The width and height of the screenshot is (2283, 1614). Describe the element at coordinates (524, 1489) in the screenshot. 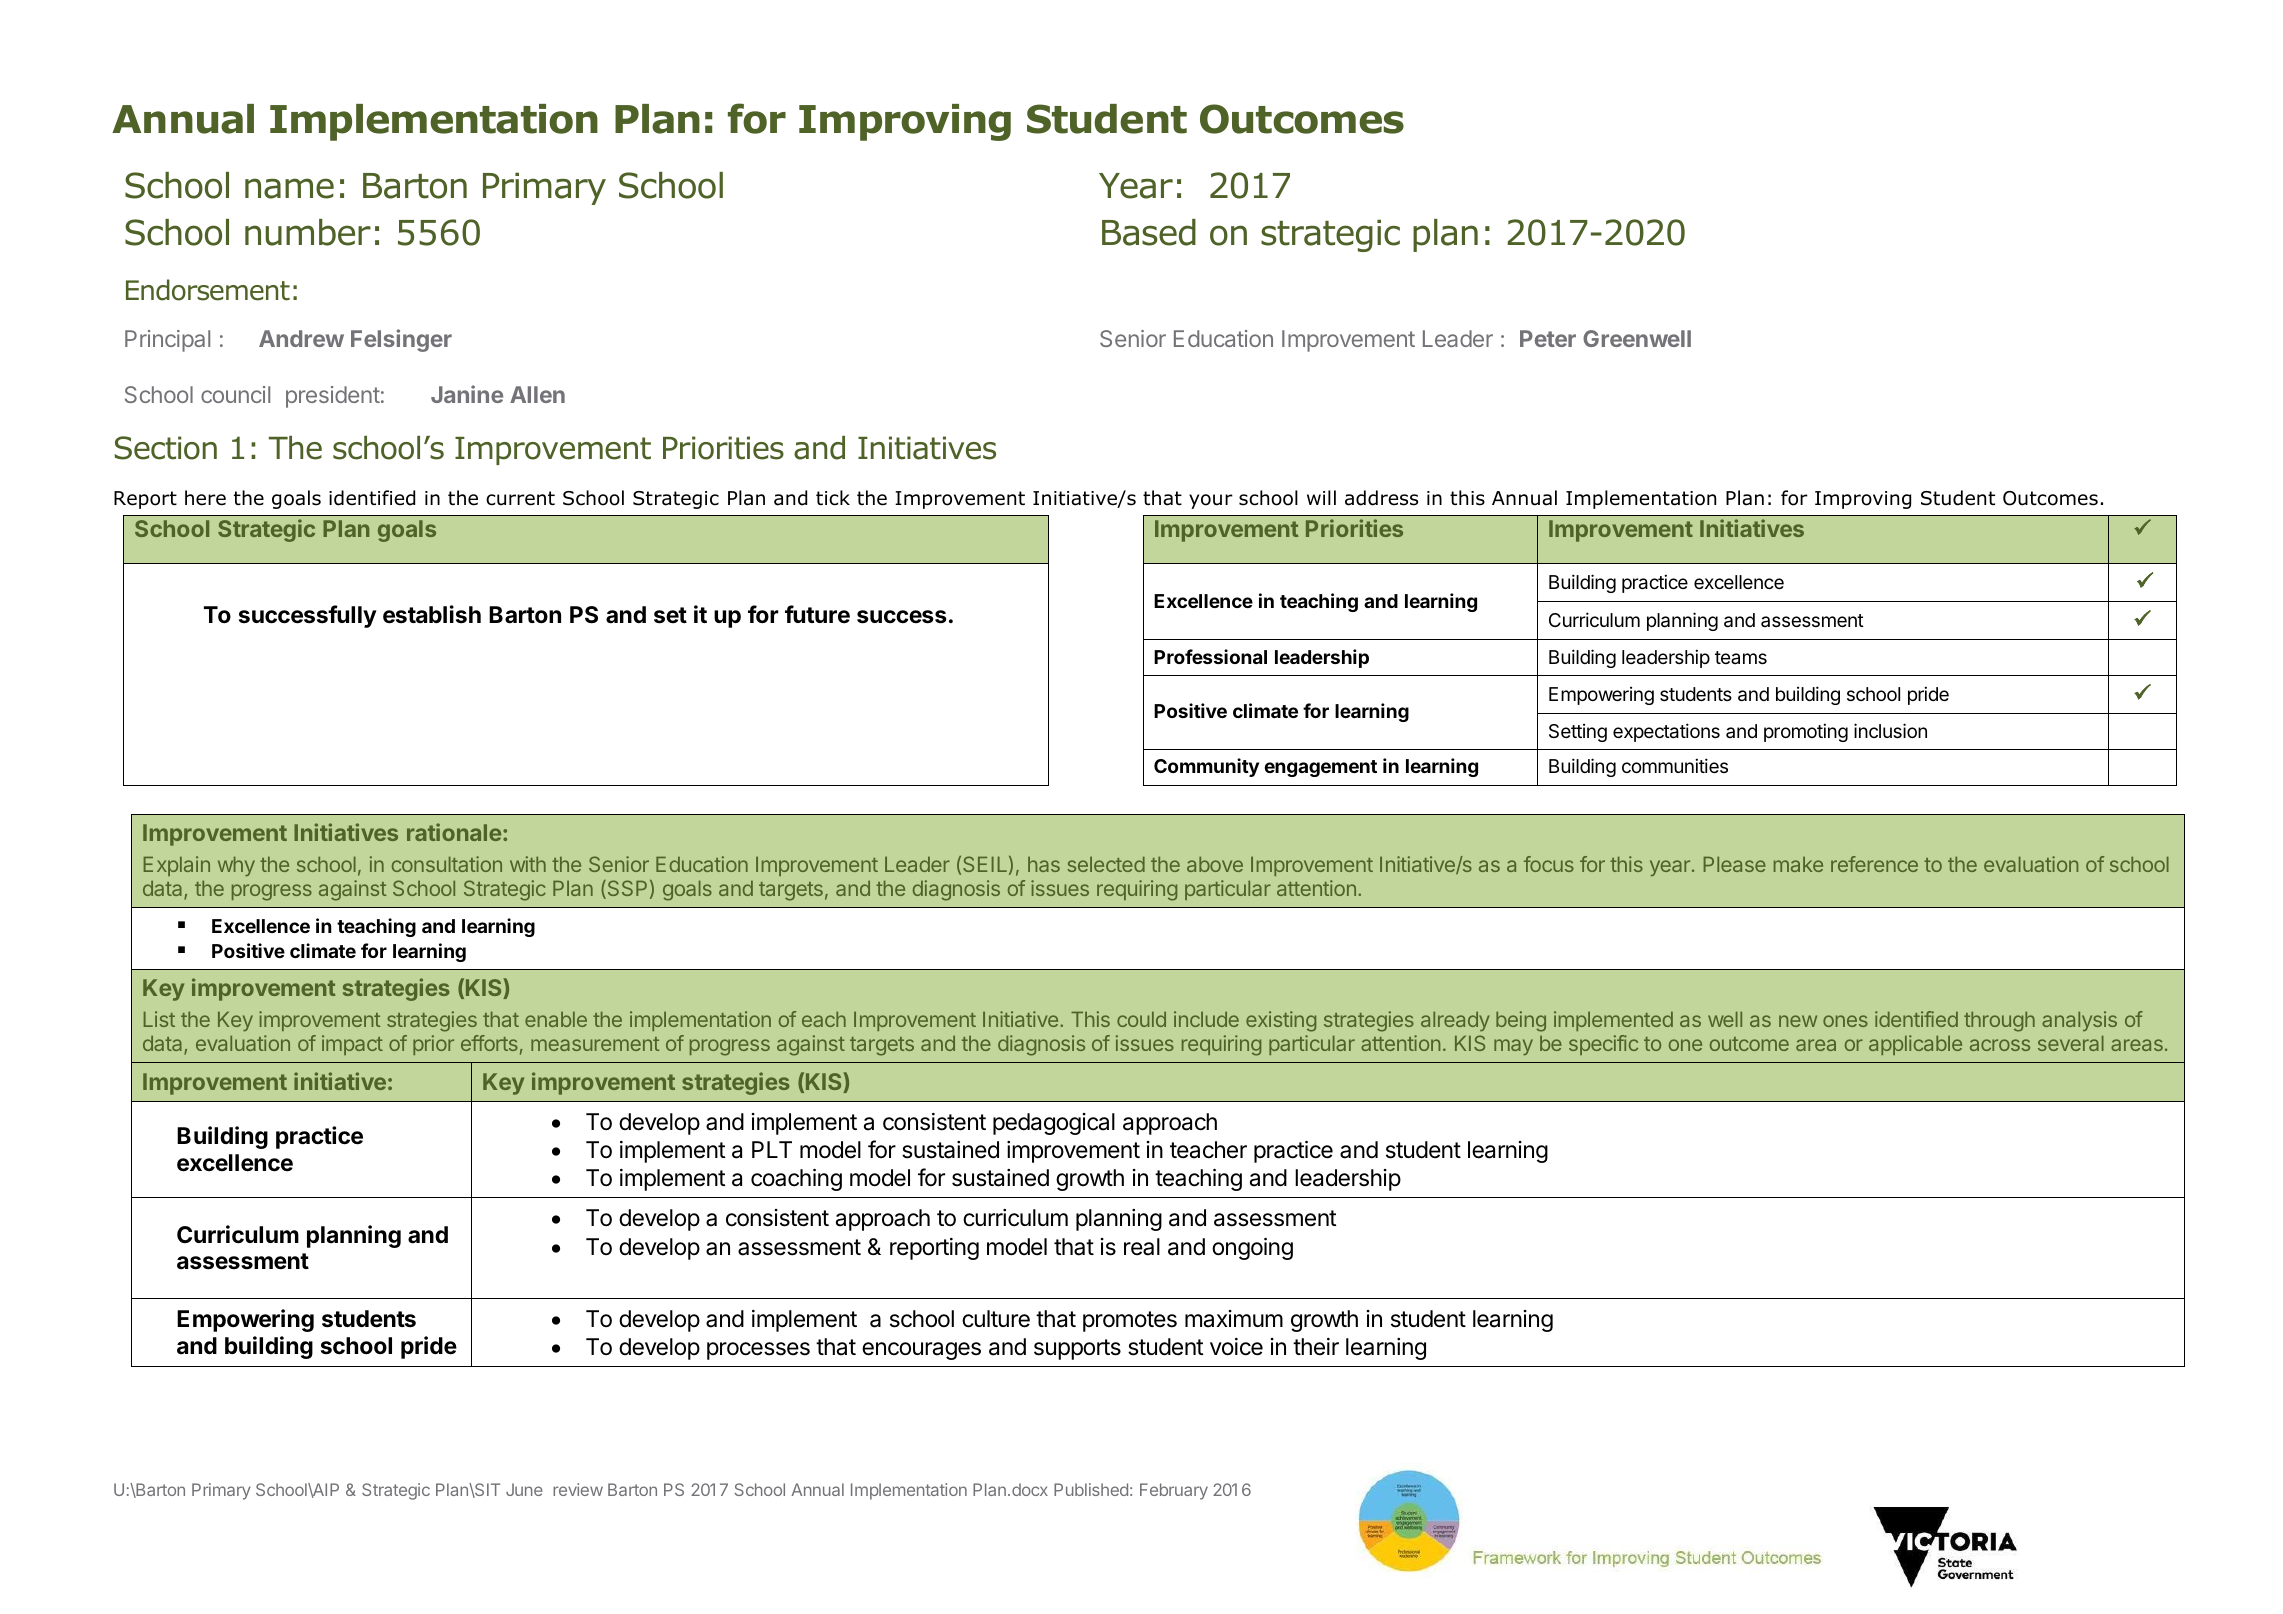

I see `June` at that location.
